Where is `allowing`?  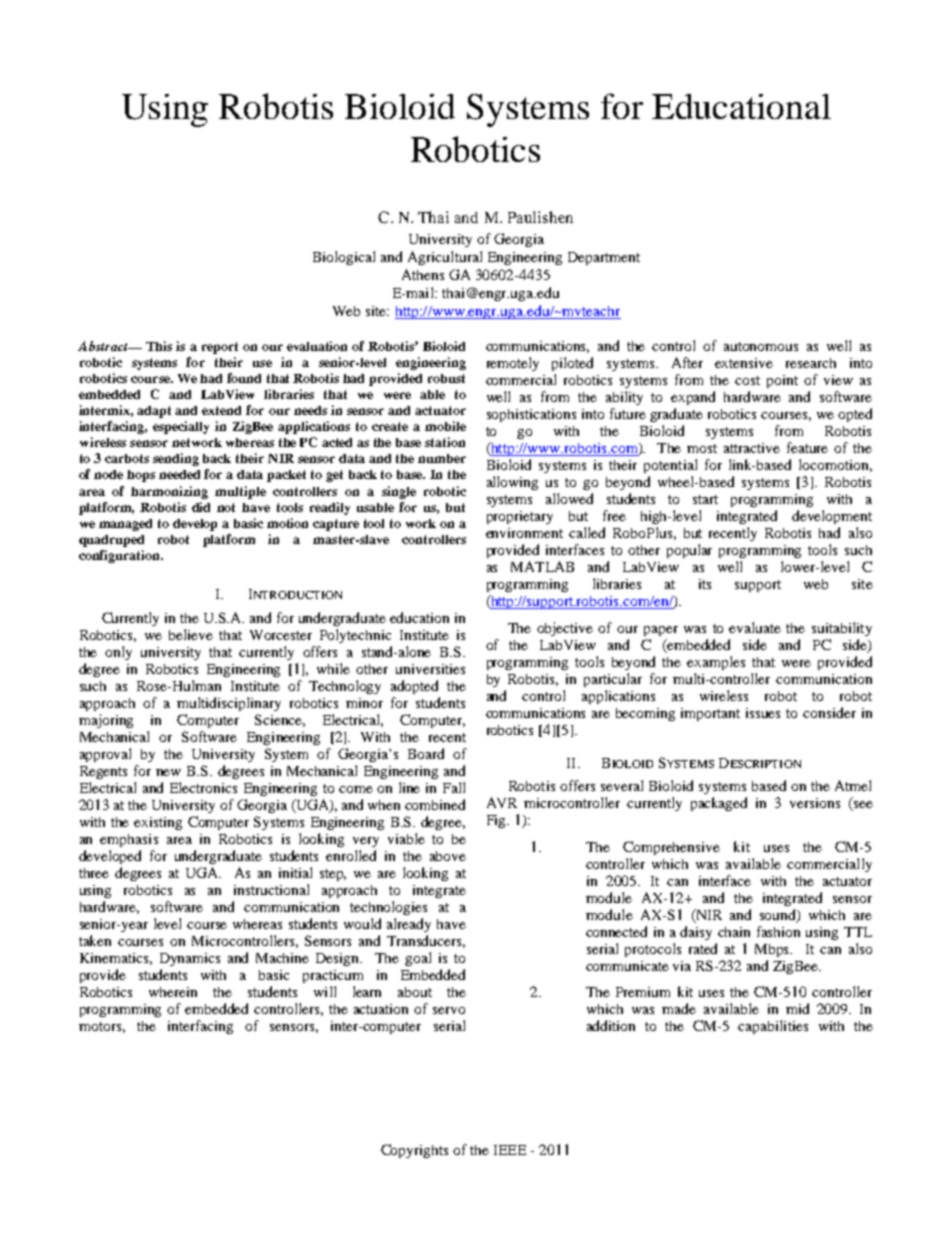 allowing is located at coordinates (512, 483).
